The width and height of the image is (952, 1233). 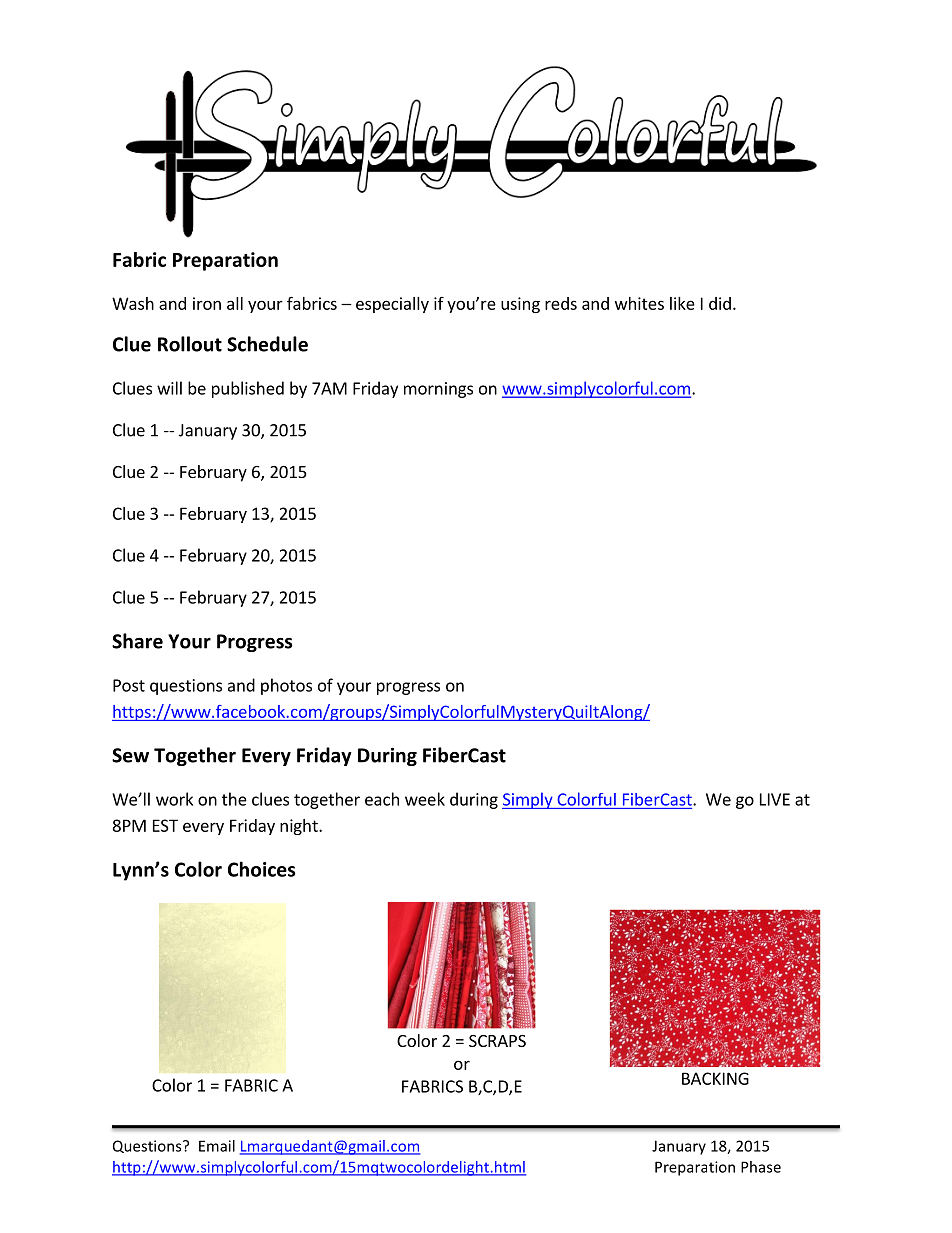 What do you see at coordinates (775, 799) in the image?
I see `LIVE` at bounding box center [775, 799].
